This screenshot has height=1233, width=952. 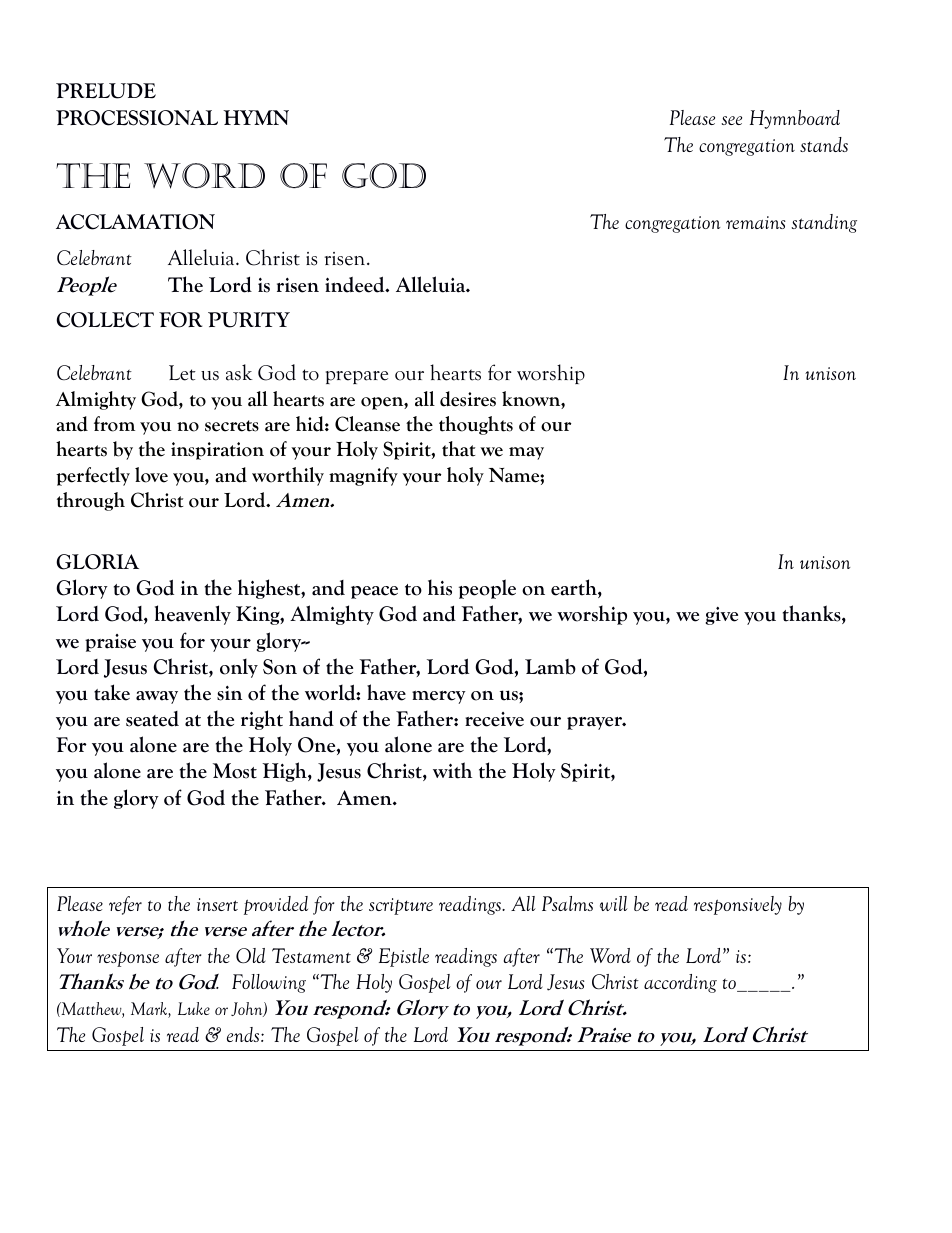 I want to click on may, so click(x=526, y=453).
